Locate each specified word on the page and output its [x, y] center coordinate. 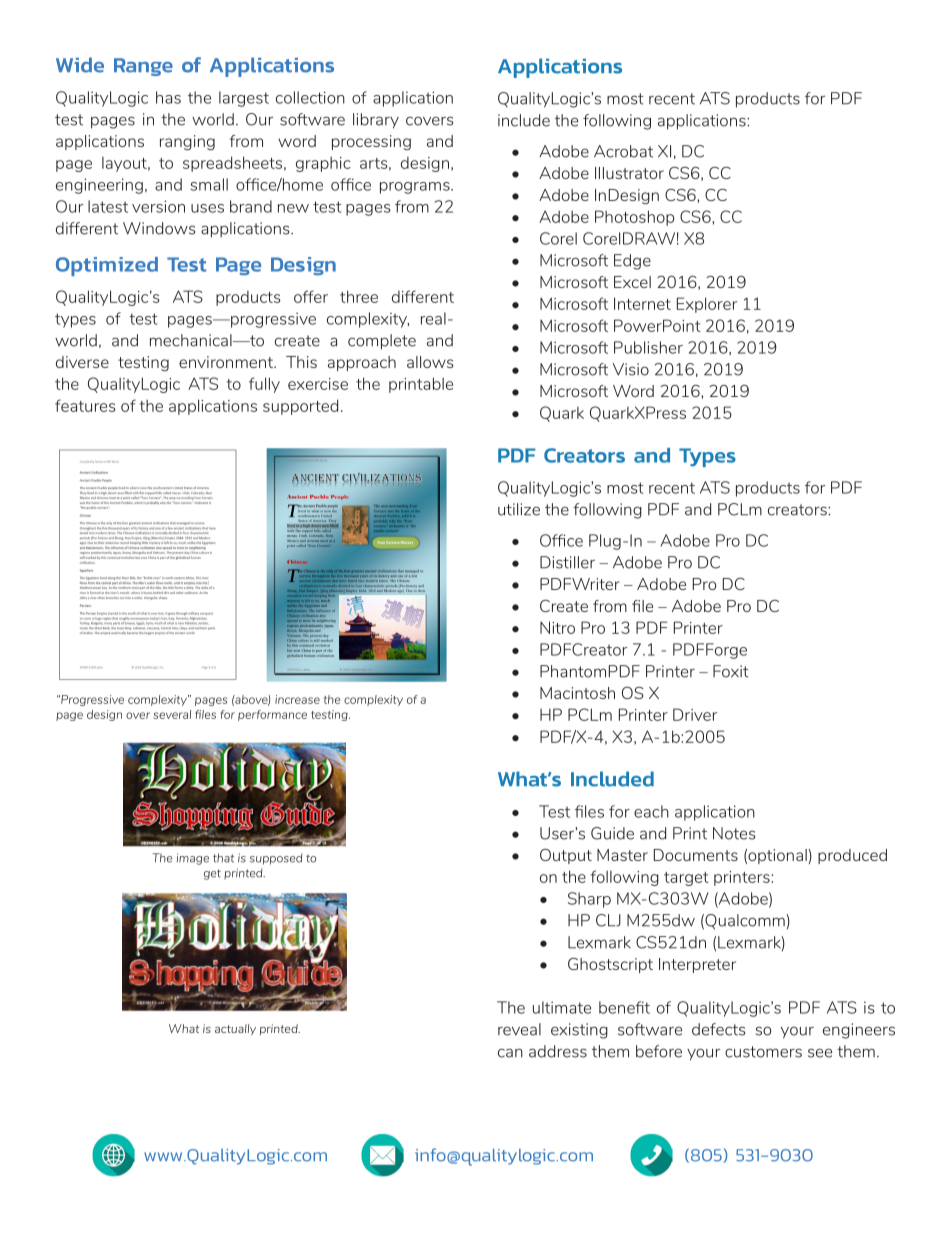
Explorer [707, 305]
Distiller [567, 562]
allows [430, 362]
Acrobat [623, 151]
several [172, 714]
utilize [519, 509]
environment [227, 362]
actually [235, 1029]
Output [566, 856]
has [168, 97]
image [193, 859]
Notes [734, 833]
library [376, 121]
